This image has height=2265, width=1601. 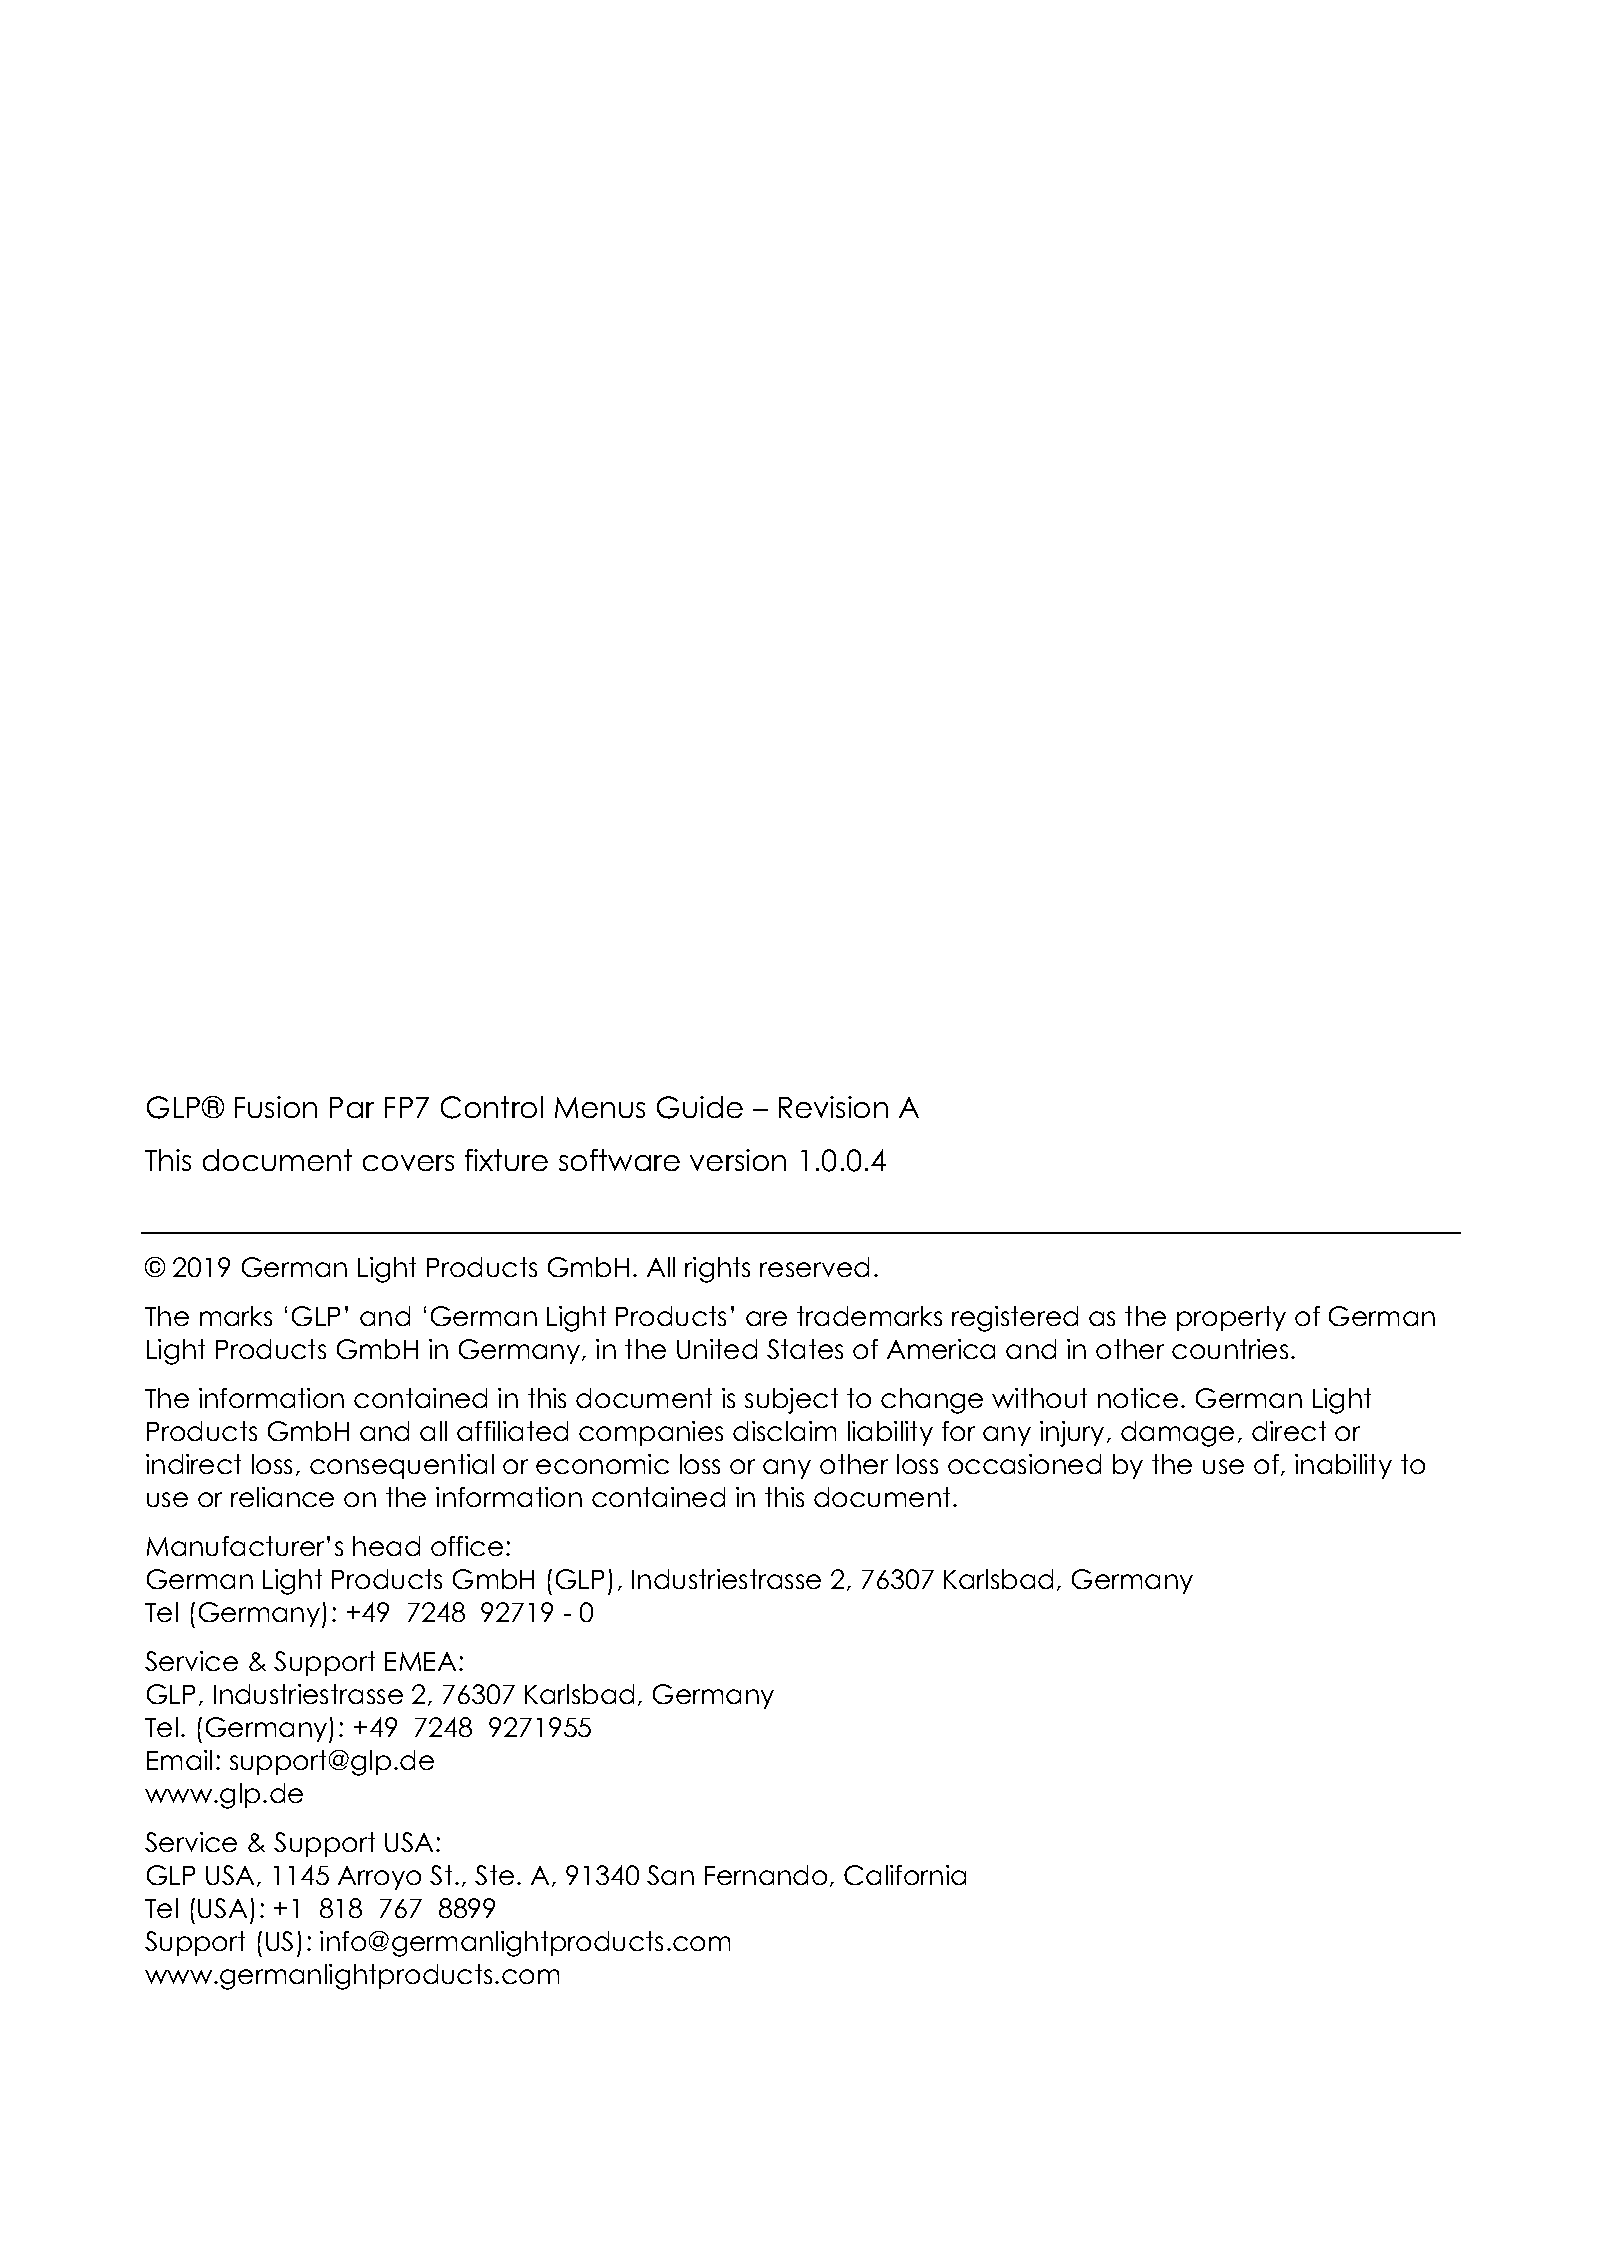 I want to click on economic, so click(x=602, y=1464).
